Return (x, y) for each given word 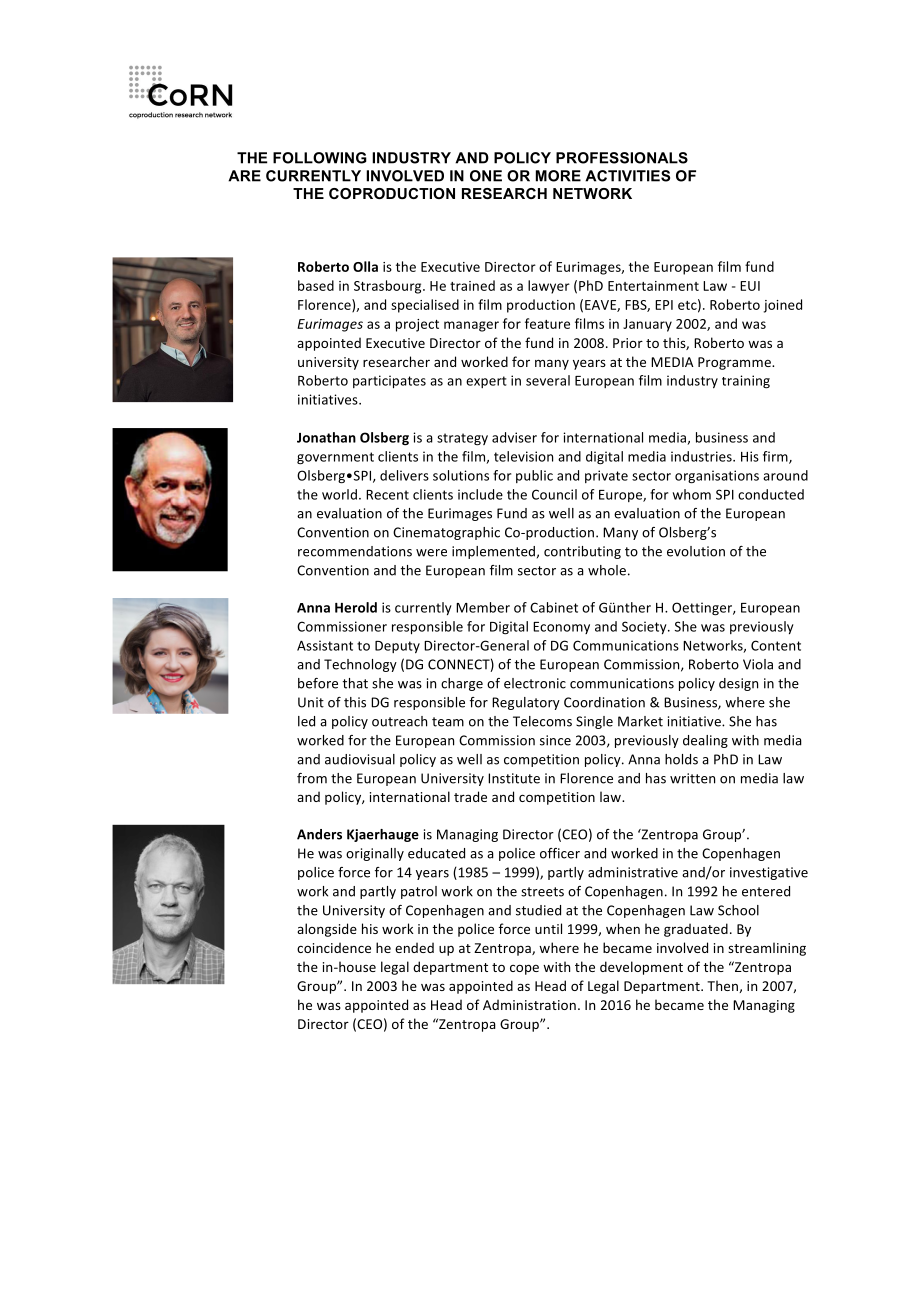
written (692, 778)
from (312, 778)
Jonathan (326, 437)
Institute (514, 778)
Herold (356, 607)
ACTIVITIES (627, 176)
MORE (558, 176)
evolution (696, 551)
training (746, 382)
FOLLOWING (320, 158)
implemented (493, 552)
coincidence (334, 947)
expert (486, 382)
